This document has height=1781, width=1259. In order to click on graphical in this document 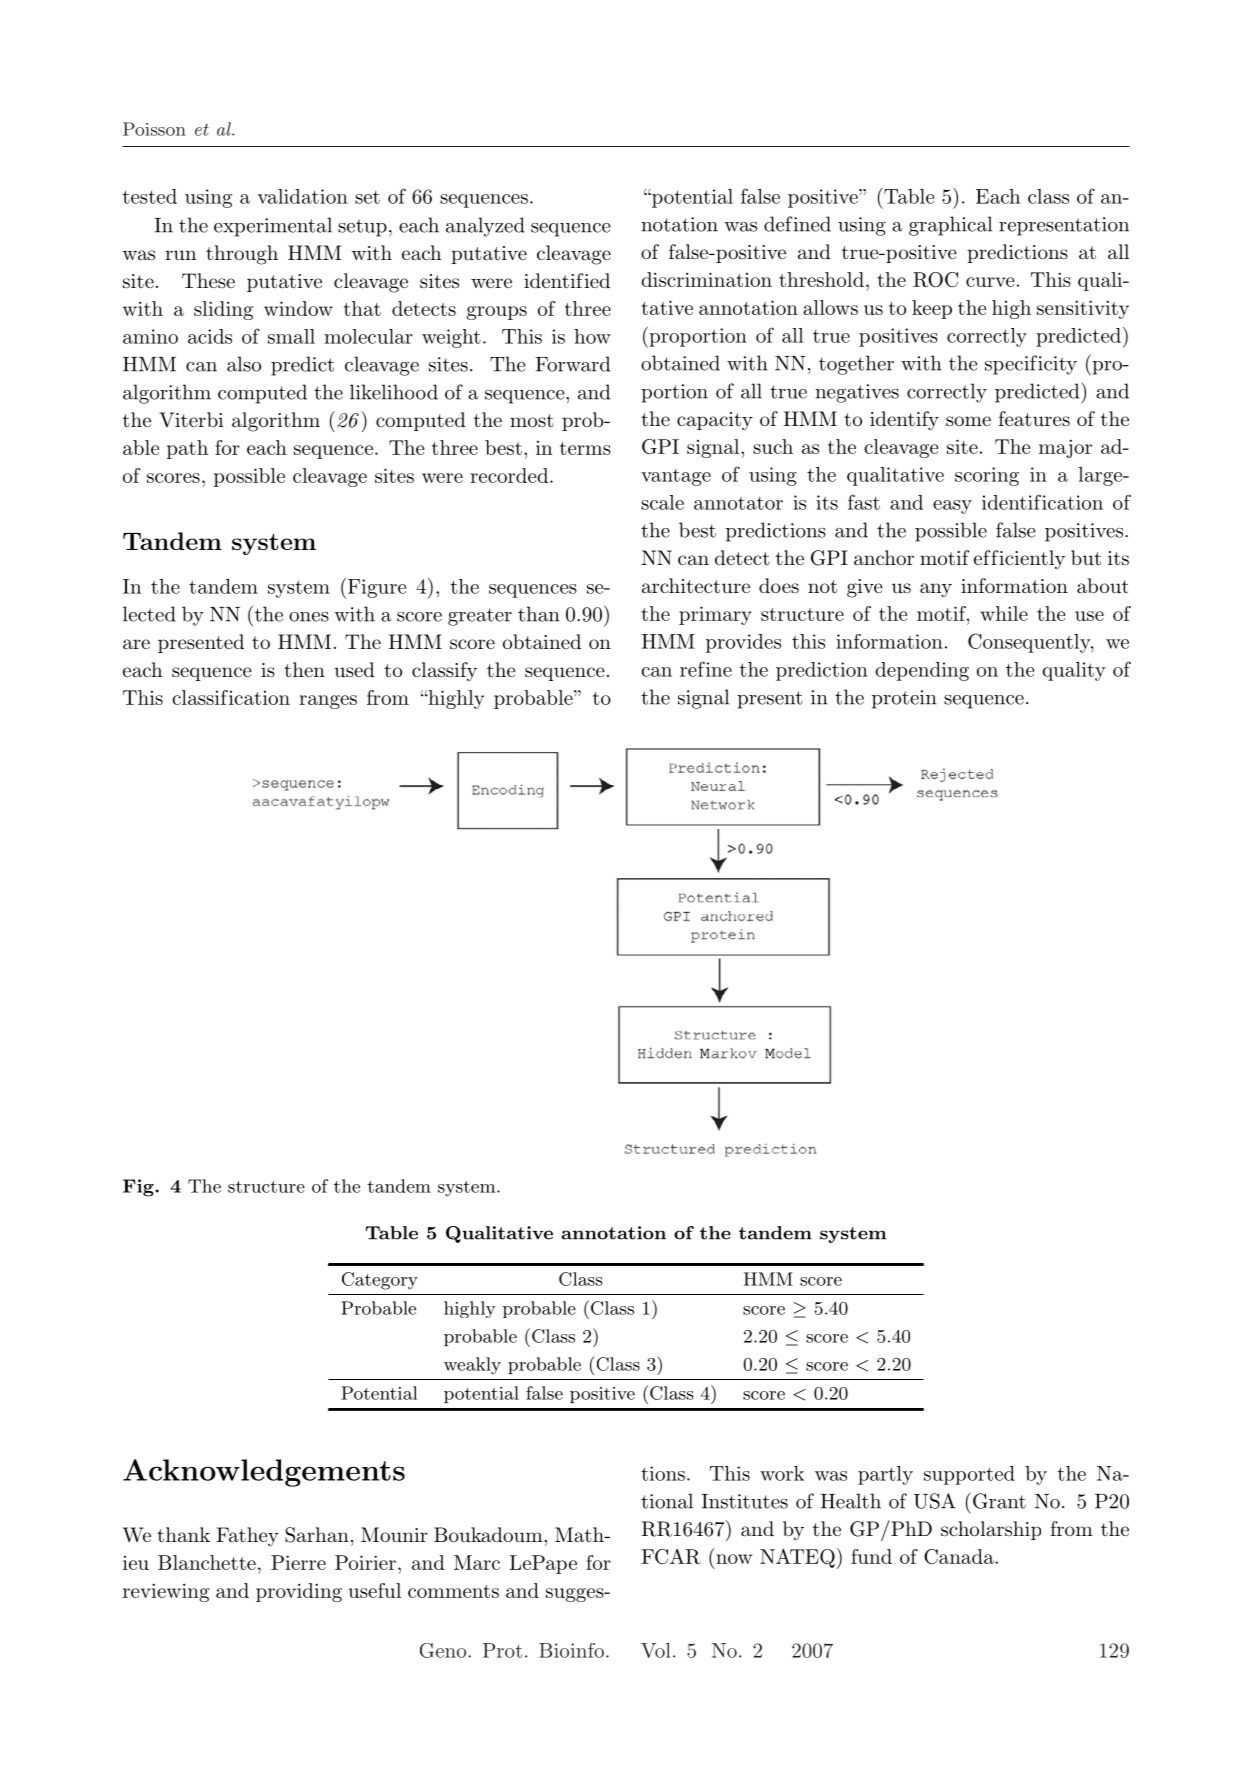, I will do `click(950, 226)`.
